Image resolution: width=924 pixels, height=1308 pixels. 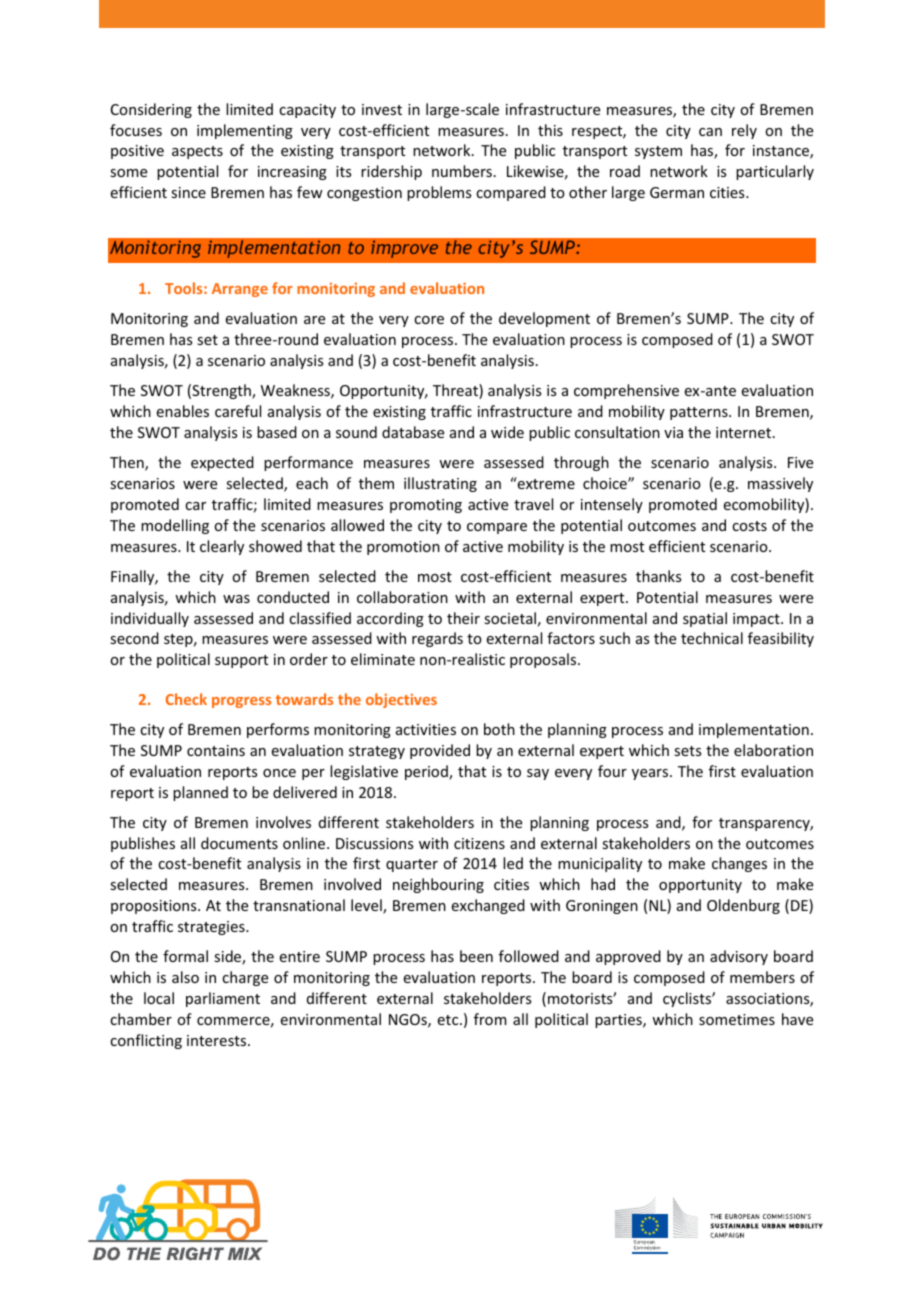 What do you see at coordinates (462, 171) in the screenshot?
I see `numbers` at bounding box center [462, 171].
